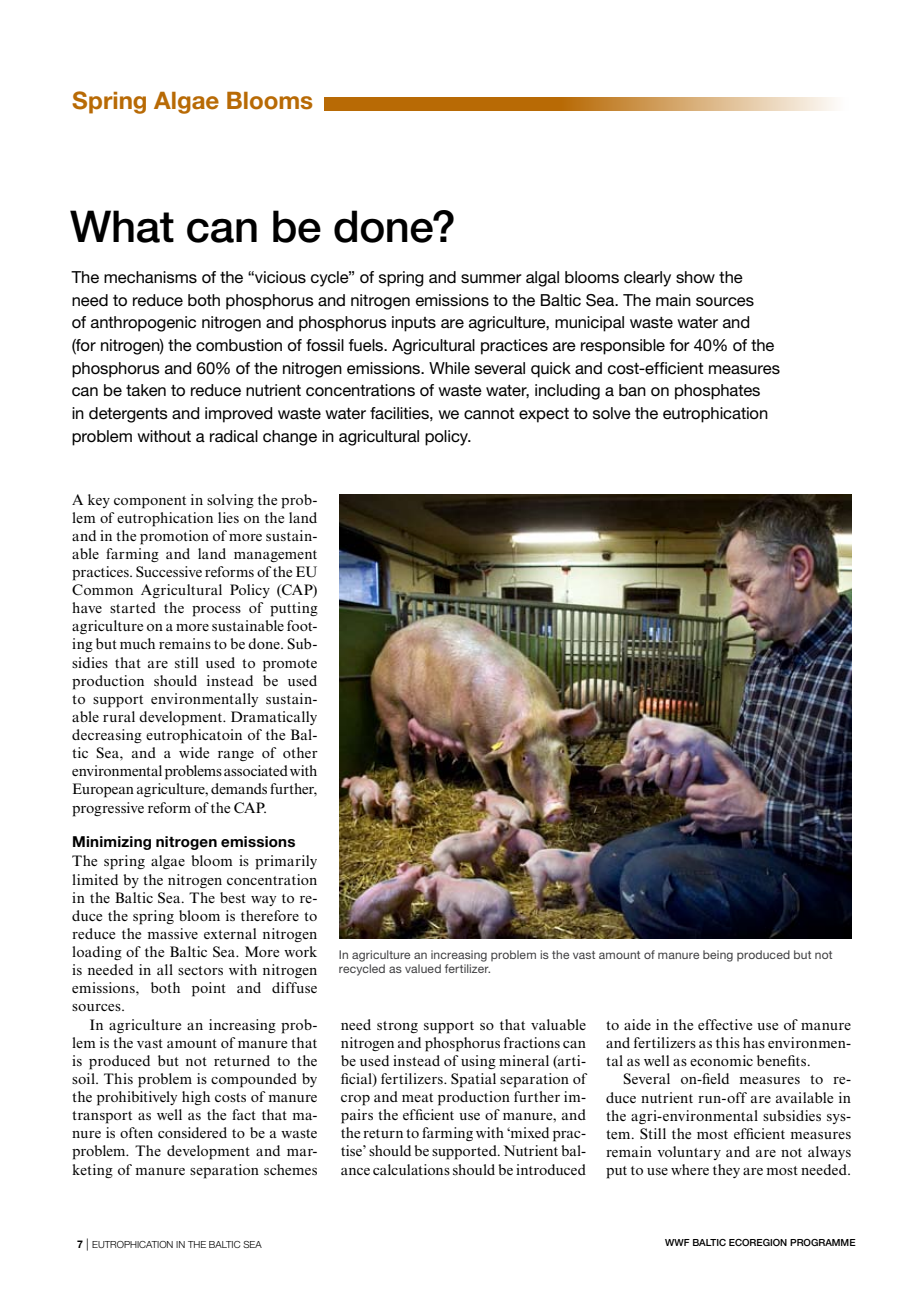 This screenshot has height=1297, width=924. Describe the element at coordinates (192, 1132) in the screenshot. I see `considered` at that location.
